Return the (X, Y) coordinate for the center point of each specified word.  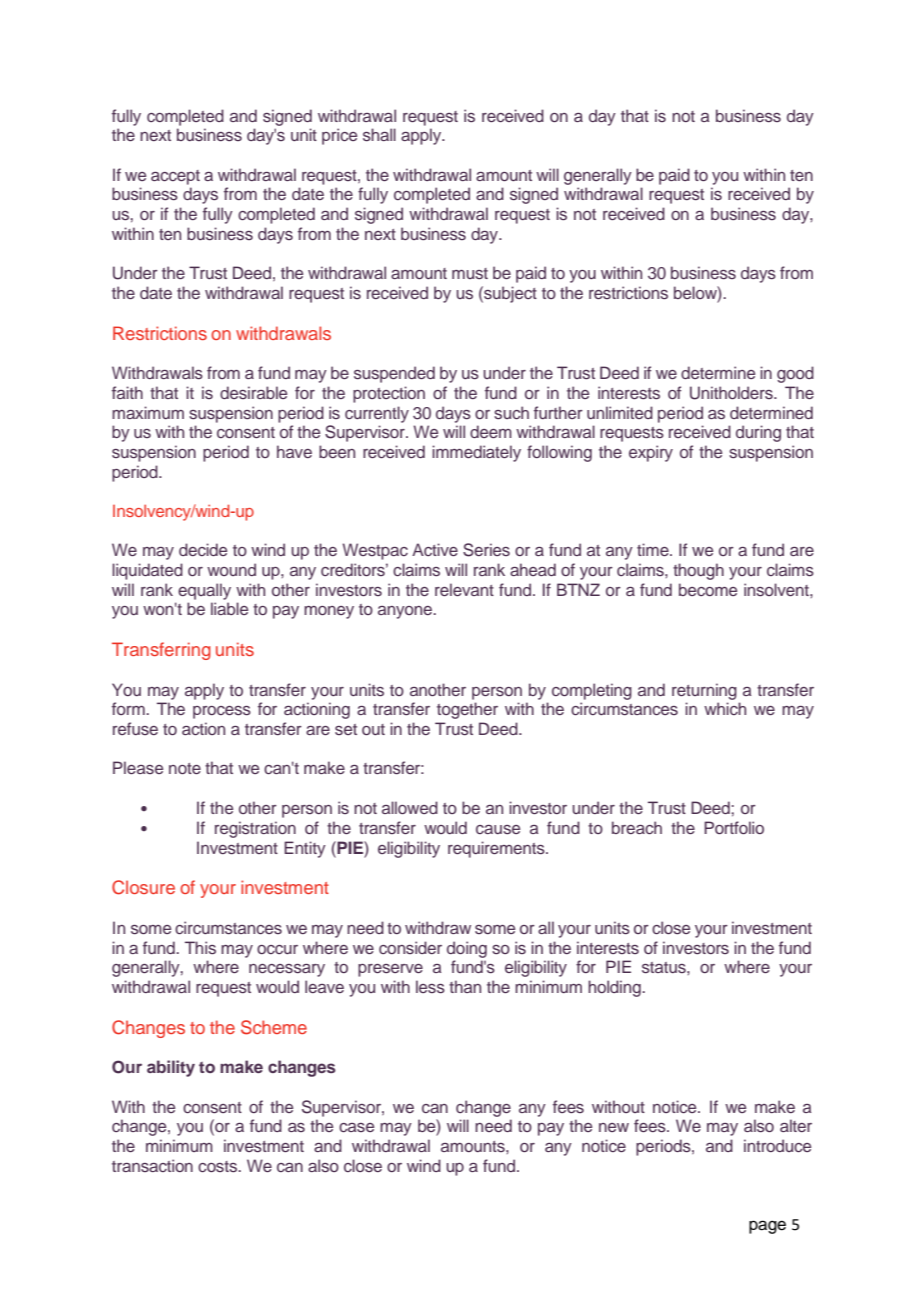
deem (491, 431)
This (200, 947)
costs (218, 1166)
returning (704, 691)
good (795, 374)
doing (467, 949)
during (758, 433)
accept (175, 177)
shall (379, 134)
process (222, 712)
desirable (253, 392)
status (665, 967)
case (356, 1127)
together (467, 710)
